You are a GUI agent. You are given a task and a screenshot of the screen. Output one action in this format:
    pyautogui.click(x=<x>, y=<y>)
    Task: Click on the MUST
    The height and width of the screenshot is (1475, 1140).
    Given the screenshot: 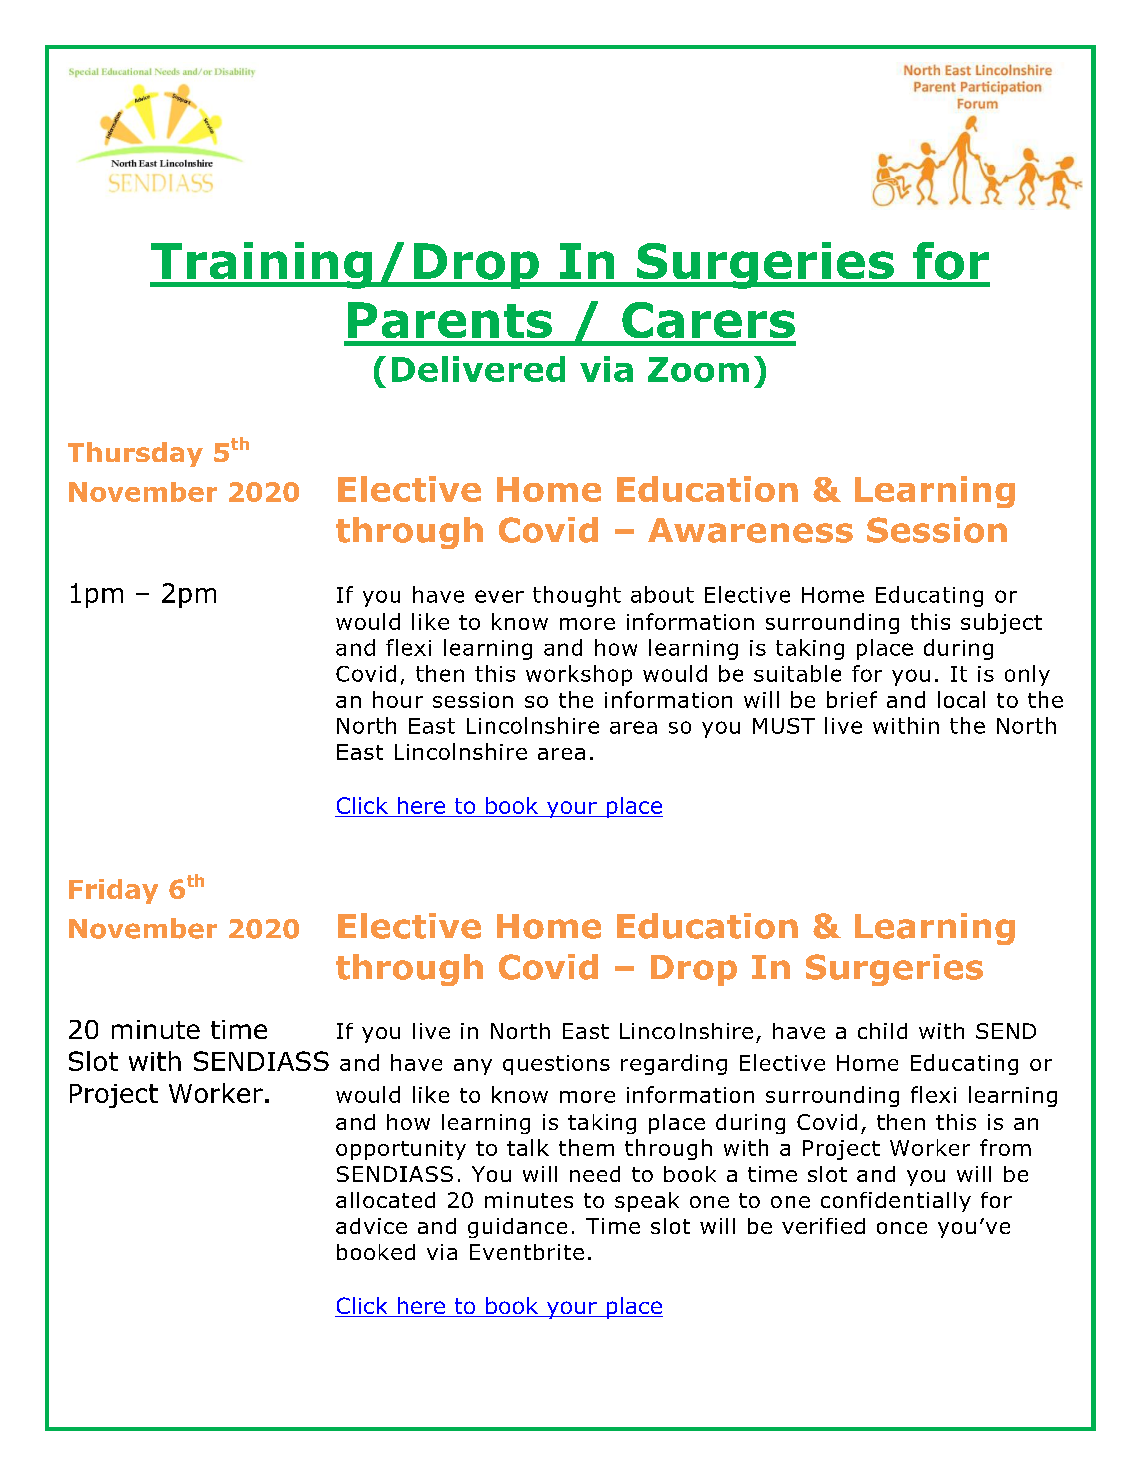 What is the action you would take?
    pyautogui.click(x=784, y=726)
